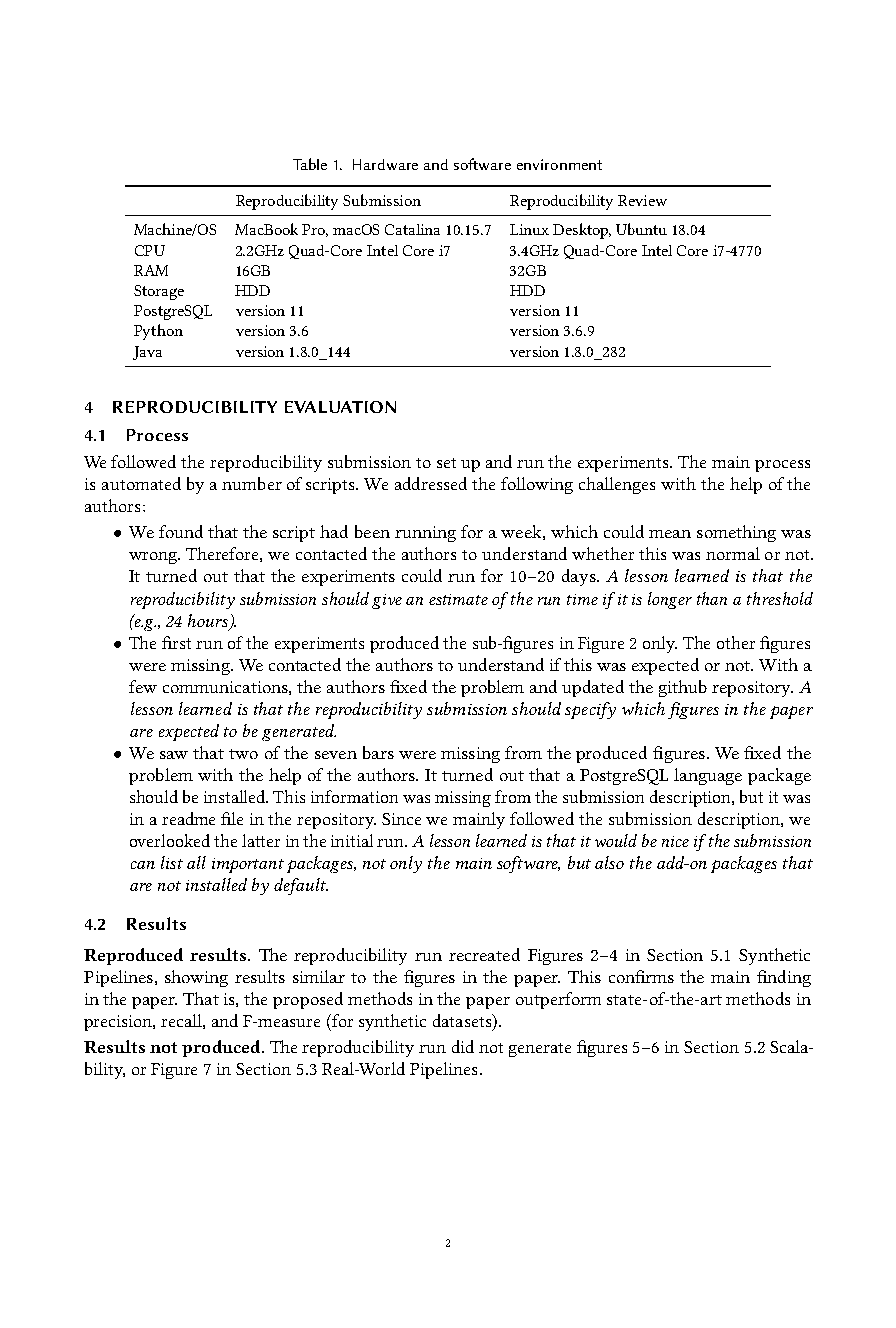 This screenshot has height=1328, width=896. Describe the element at coordinates (196, 978) in the screenshot. I see `showing` at that location.
